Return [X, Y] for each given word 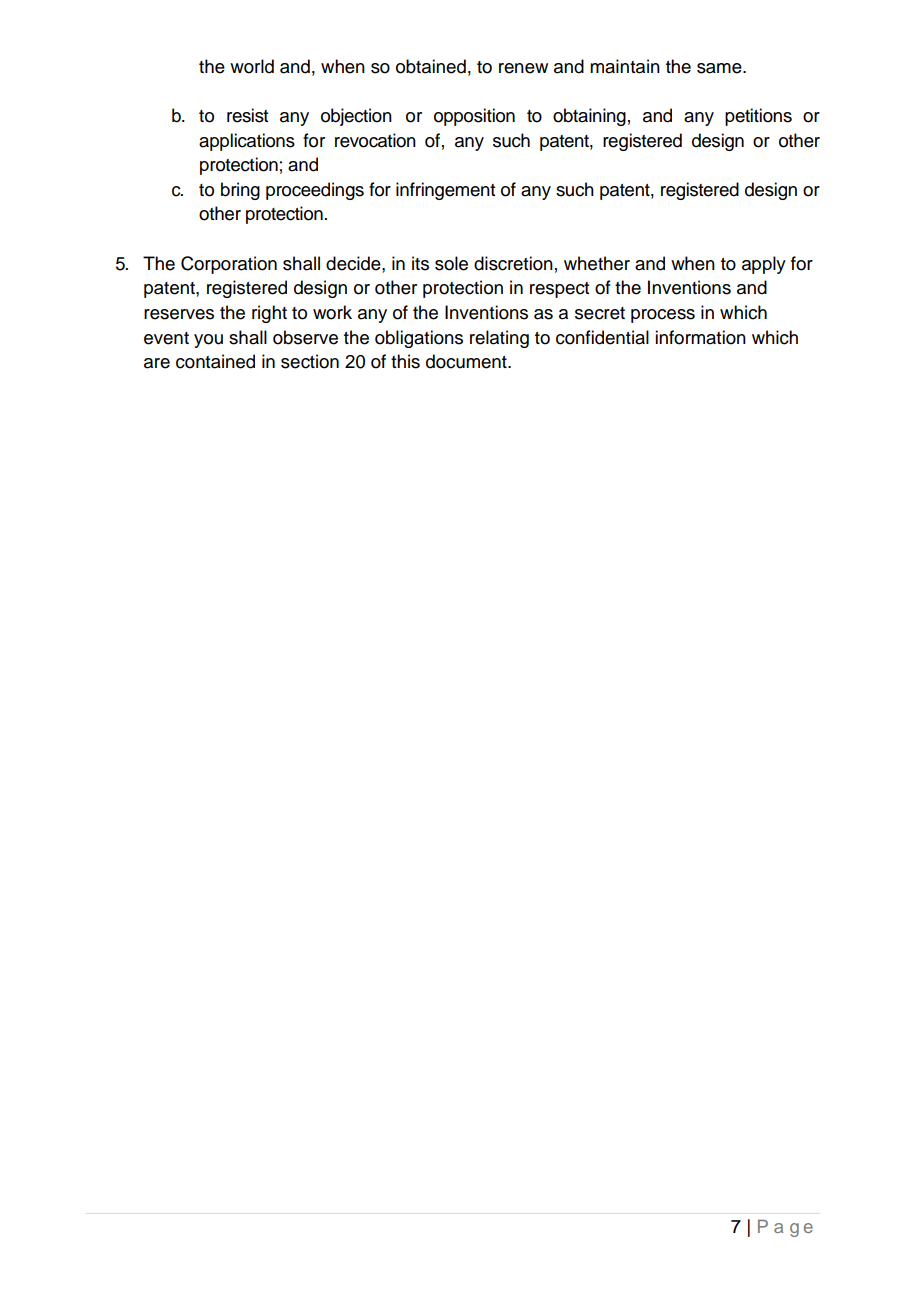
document [467, 361]
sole [451, 263]
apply [764, 265]
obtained [431, 66]
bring [240, 191]
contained [215, 361]
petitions [758, 117]
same [720, 68]
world [252, 66]
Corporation [229, 265]
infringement [445, 191]
